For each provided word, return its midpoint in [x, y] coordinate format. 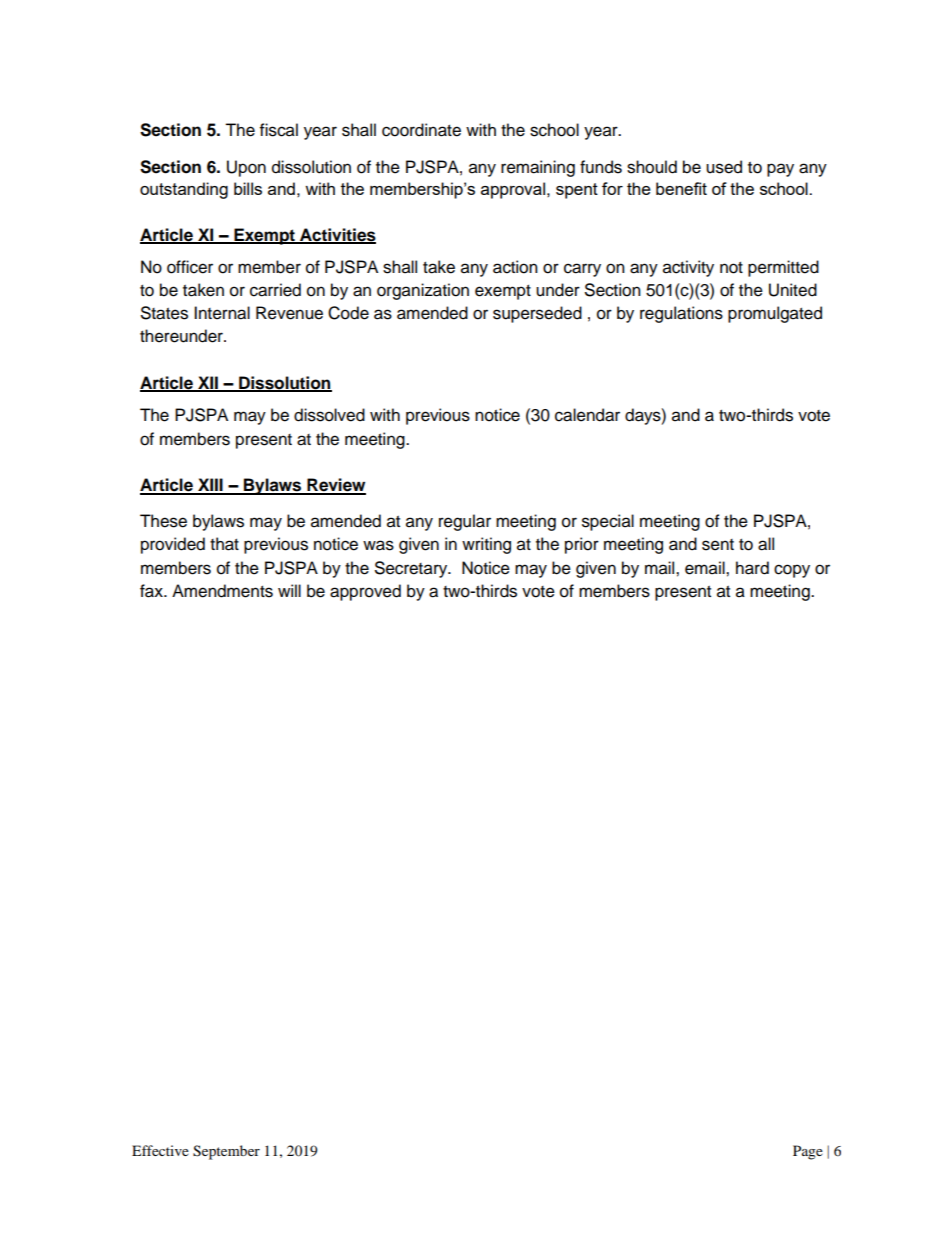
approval [513, 190]
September [226, 1152]
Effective [160, 1150]
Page [808, 1152]
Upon [246, 168]
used [724, 167]
